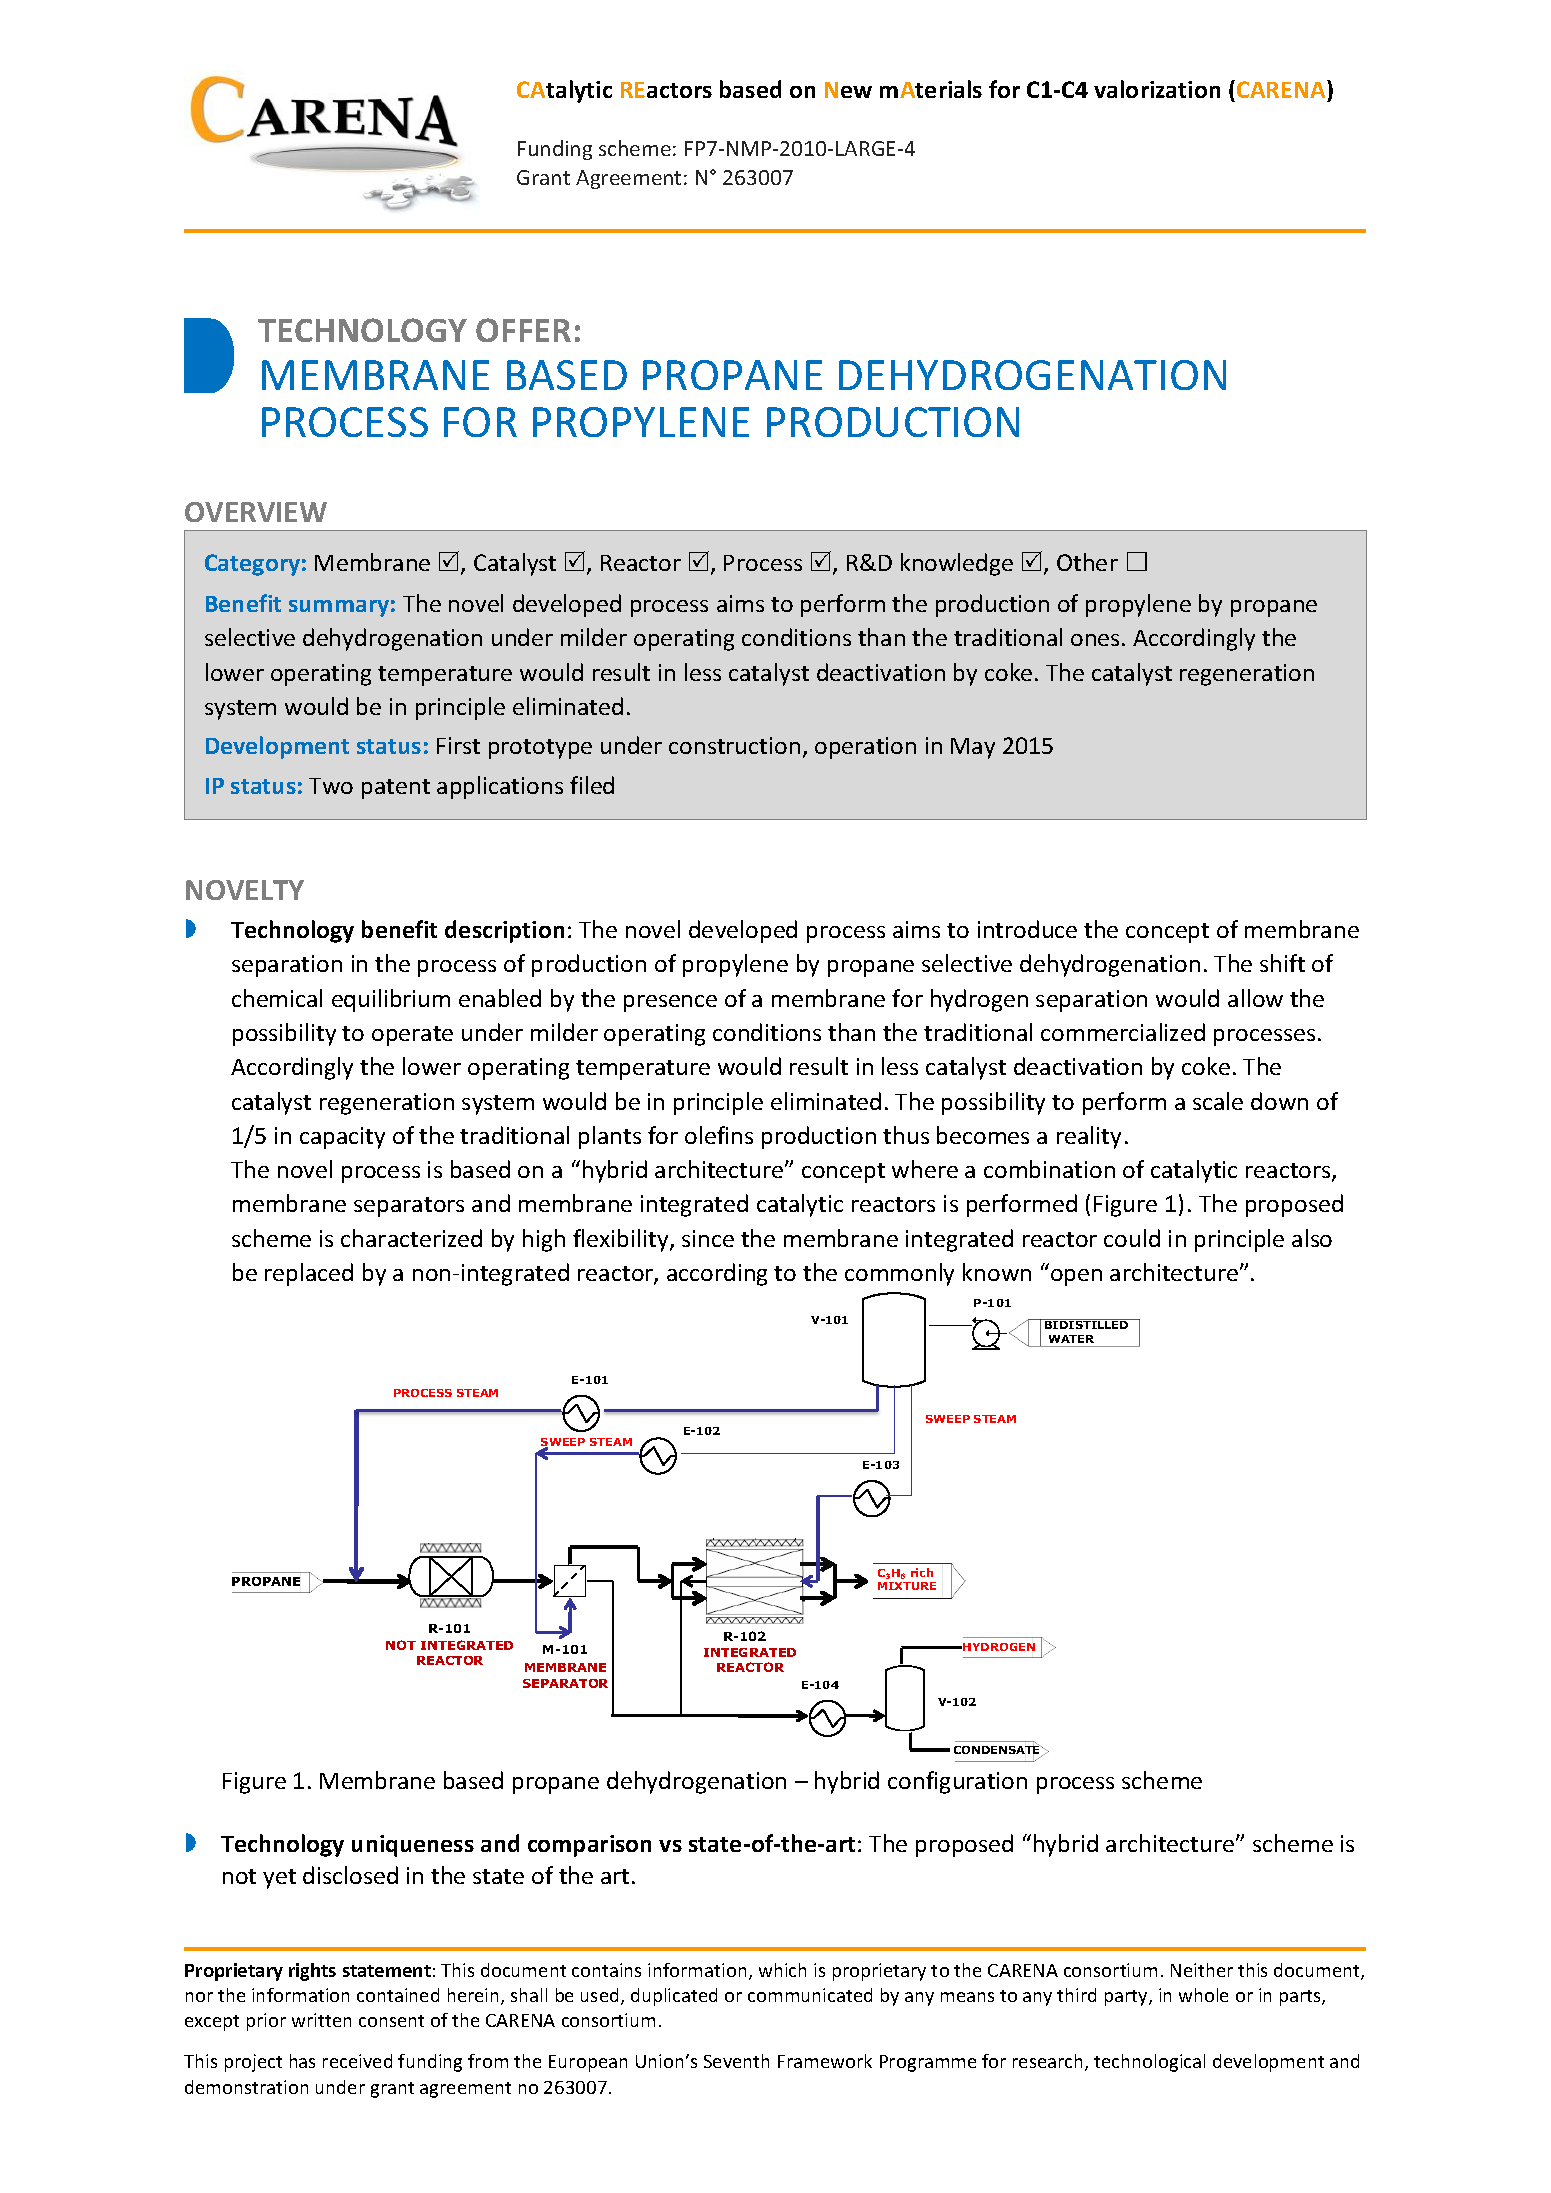 The image size is (1551, 2193). I want to click on OFFER, so click(523, 330).
